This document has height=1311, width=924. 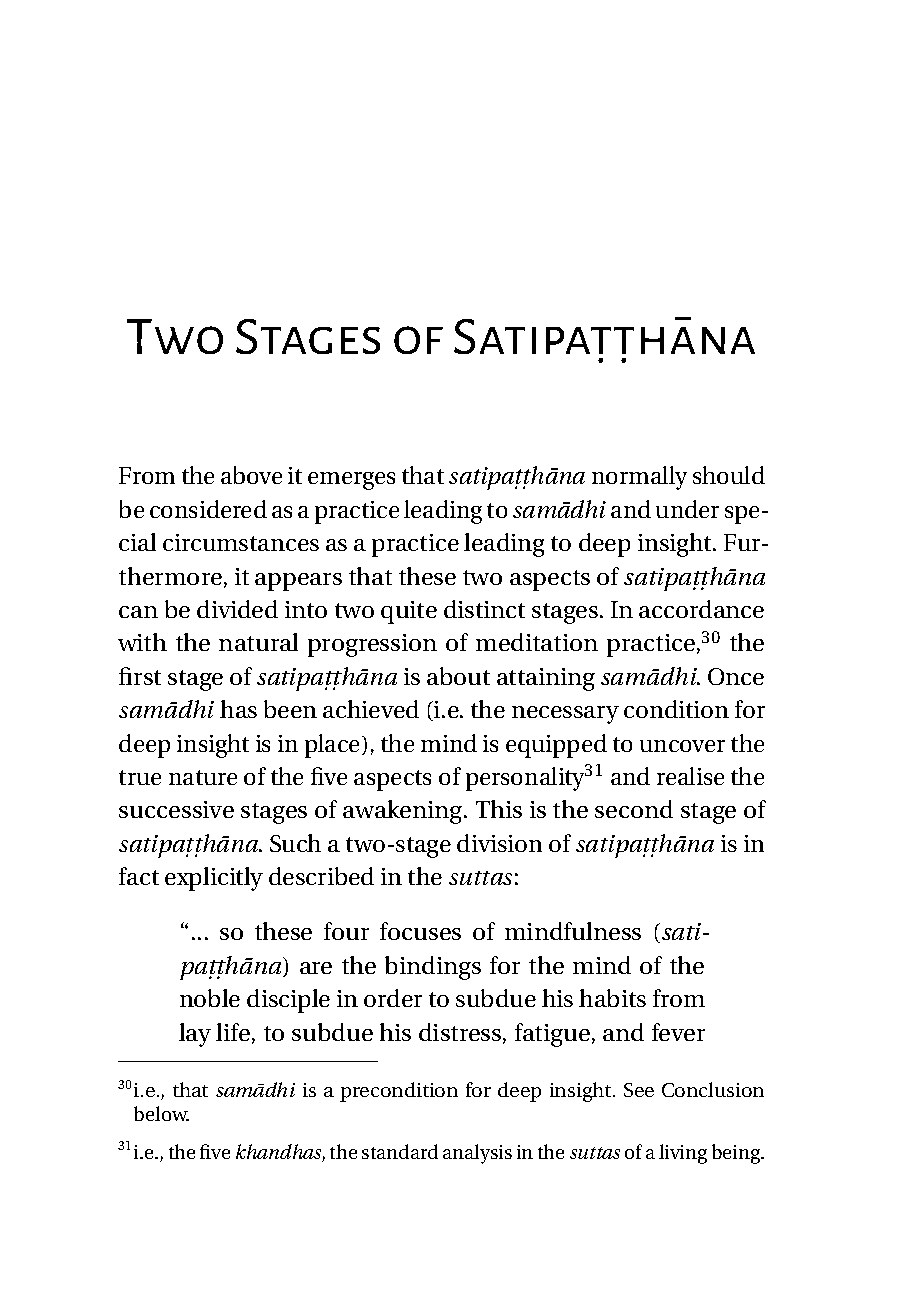 I want to click on considered, so click(x=208, y=509).
